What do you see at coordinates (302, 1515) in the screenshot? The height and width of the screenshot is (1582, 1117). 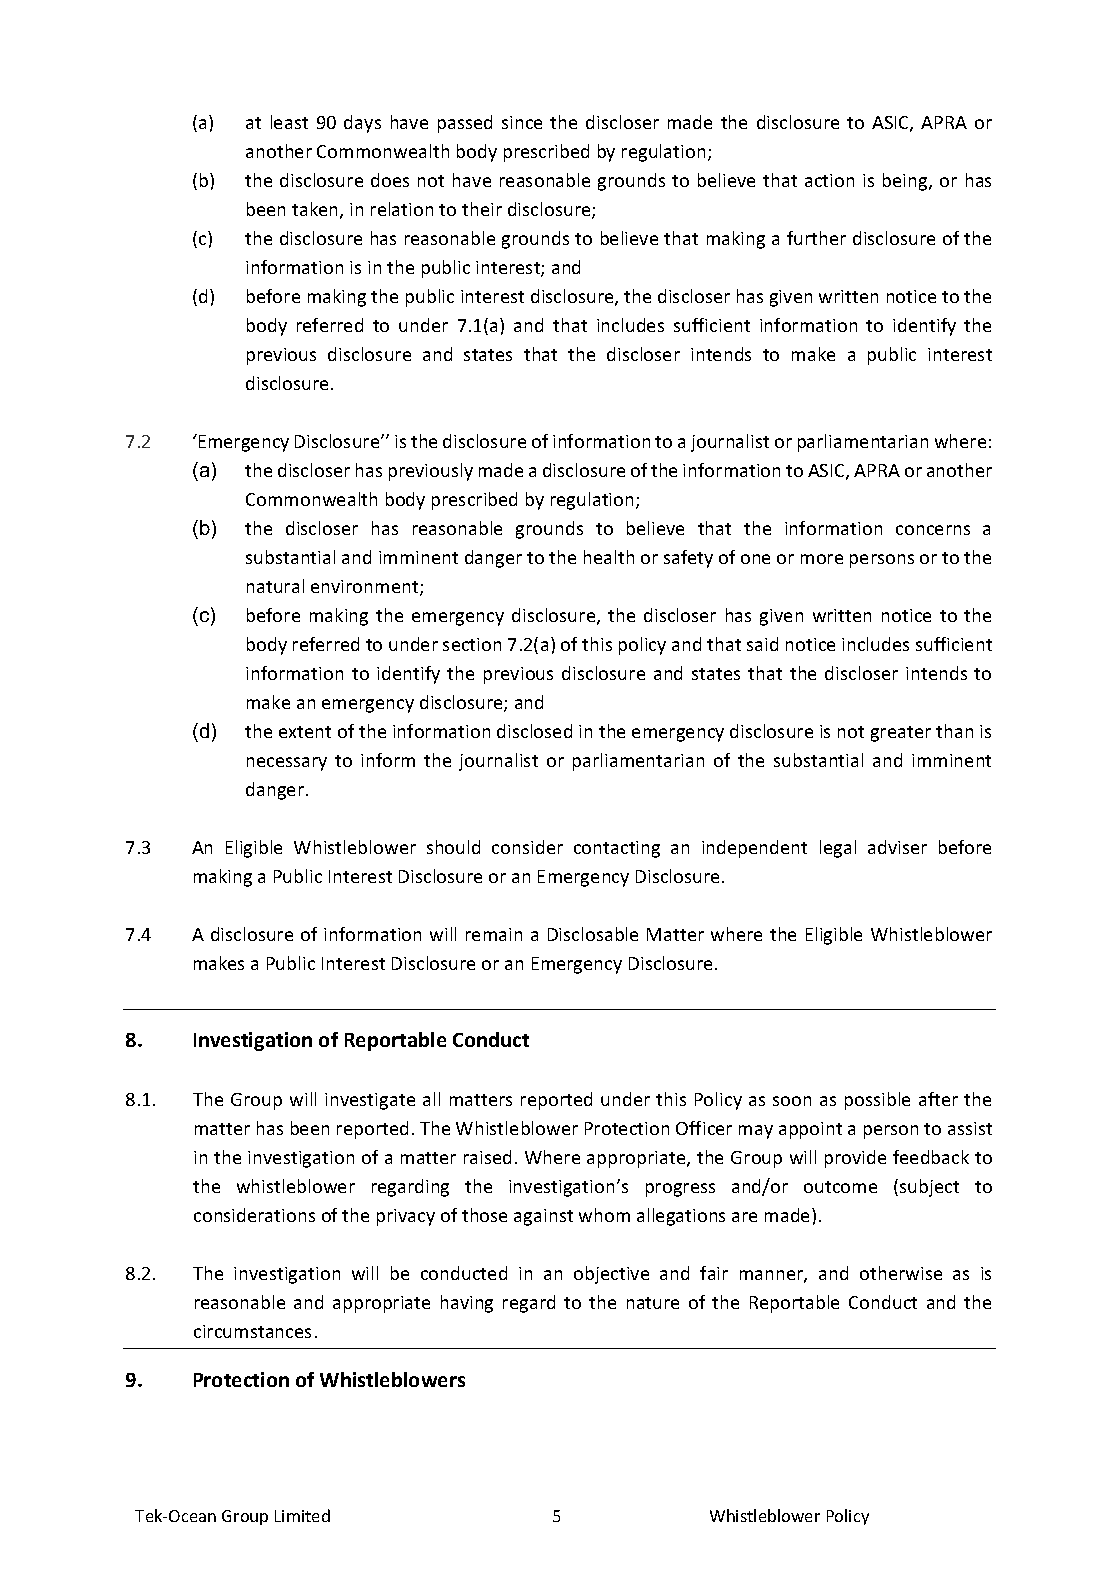 I see `Limited` at bounding box center [302, 1515].
